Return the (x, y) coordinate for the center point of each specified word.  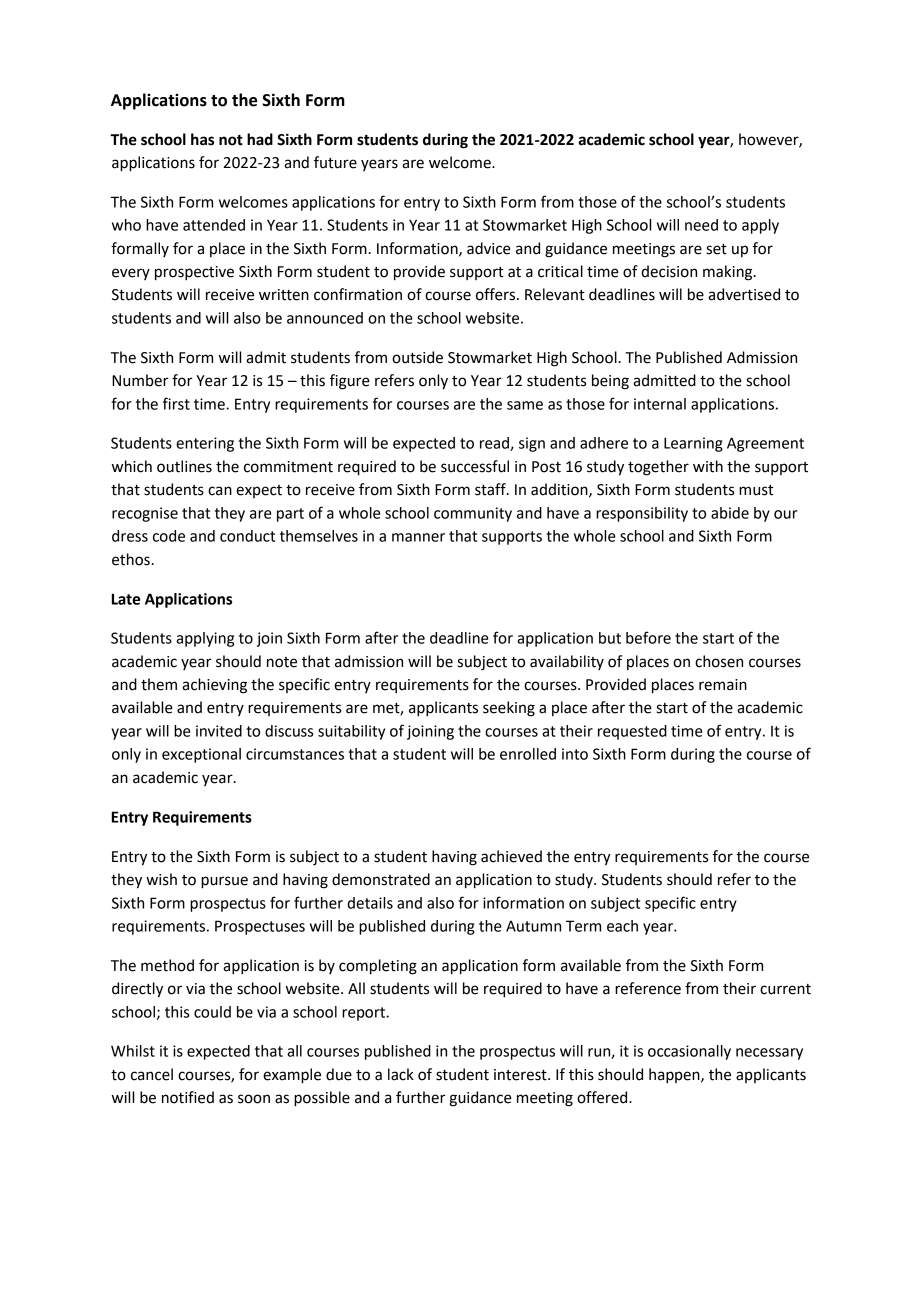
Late (126, 599)
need (701, 225)
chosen (719, 661)
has (202, 139)
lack (401, 1074)
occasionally (689, 1052)
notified (188, 1097)
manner (418, 537)
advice (489, 248)
